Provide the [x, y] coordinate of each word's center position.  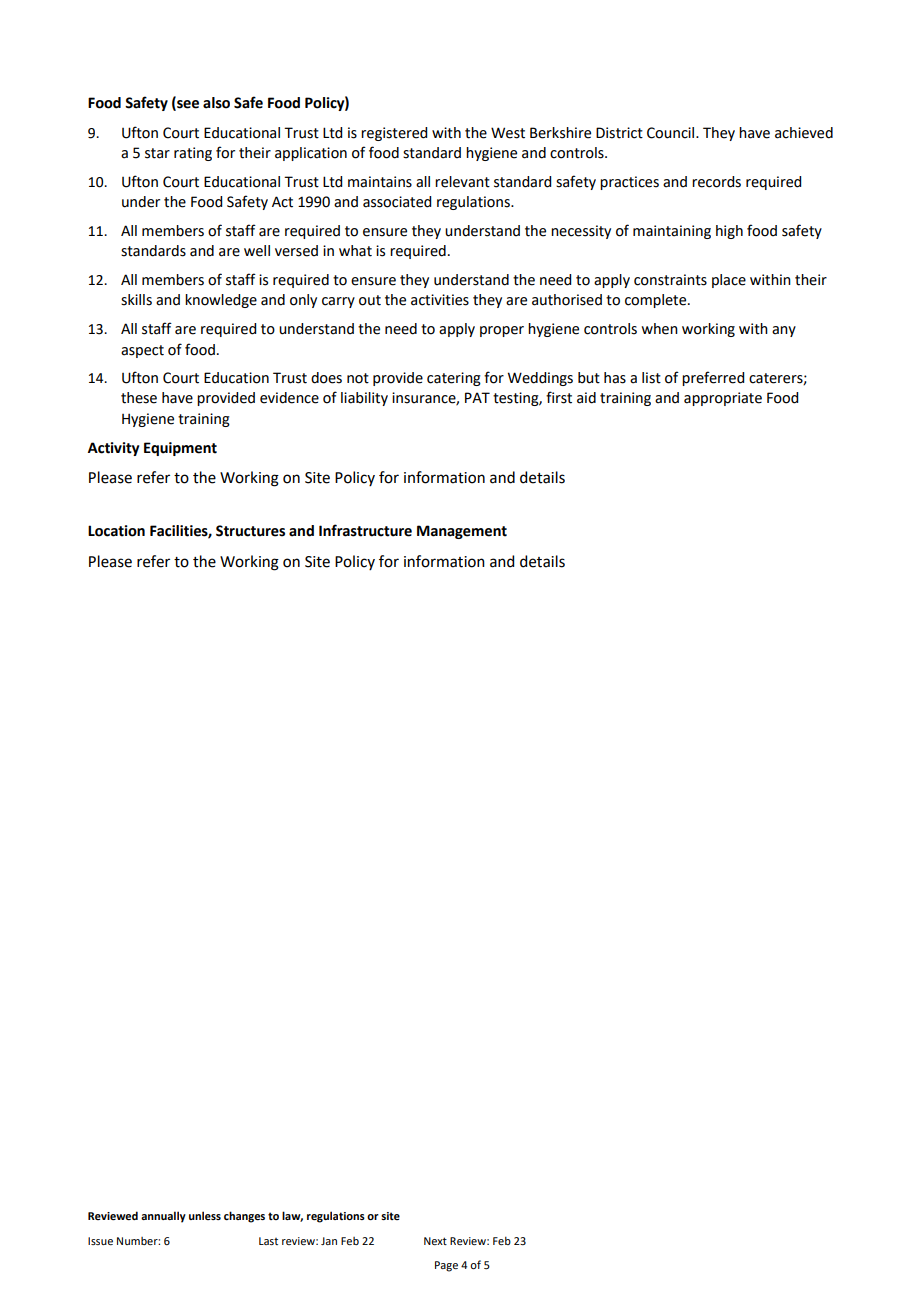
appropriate [723, 399]
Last [268, 1241]
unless [205, 1215]
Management [462, 532]
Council [672, 133]
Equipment [180, 449]
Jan [329, 1241]
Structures [250, 531]
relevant [462, 182]
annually [163, 1217]
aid [586, 398]
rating [193, 154]
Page [446, 1266]
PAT [477, 397]
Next [435, 1241]
